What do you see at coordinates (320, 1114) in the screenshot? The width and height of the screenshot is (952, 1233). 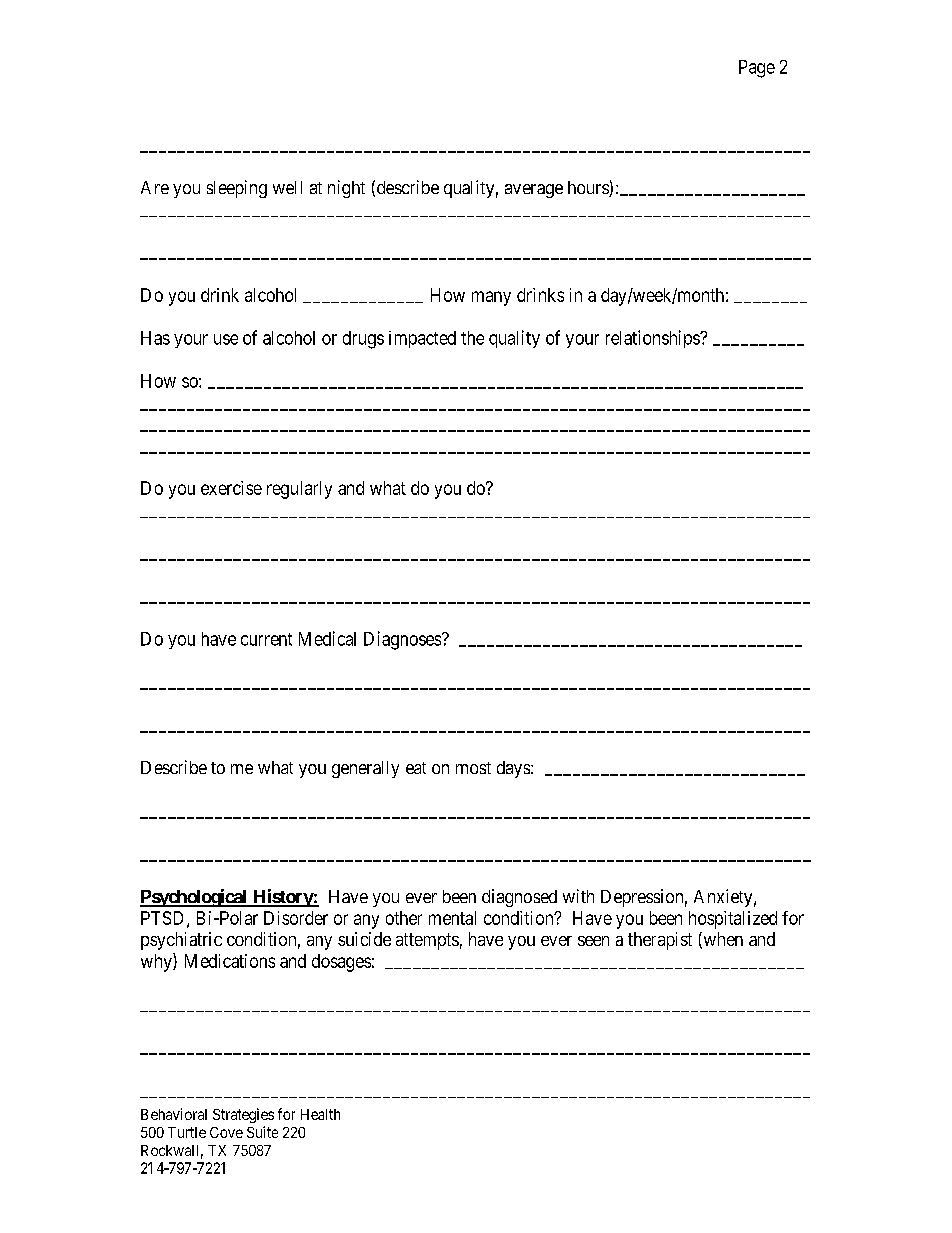 I see `Health` at bounding box center [320, 1114].
